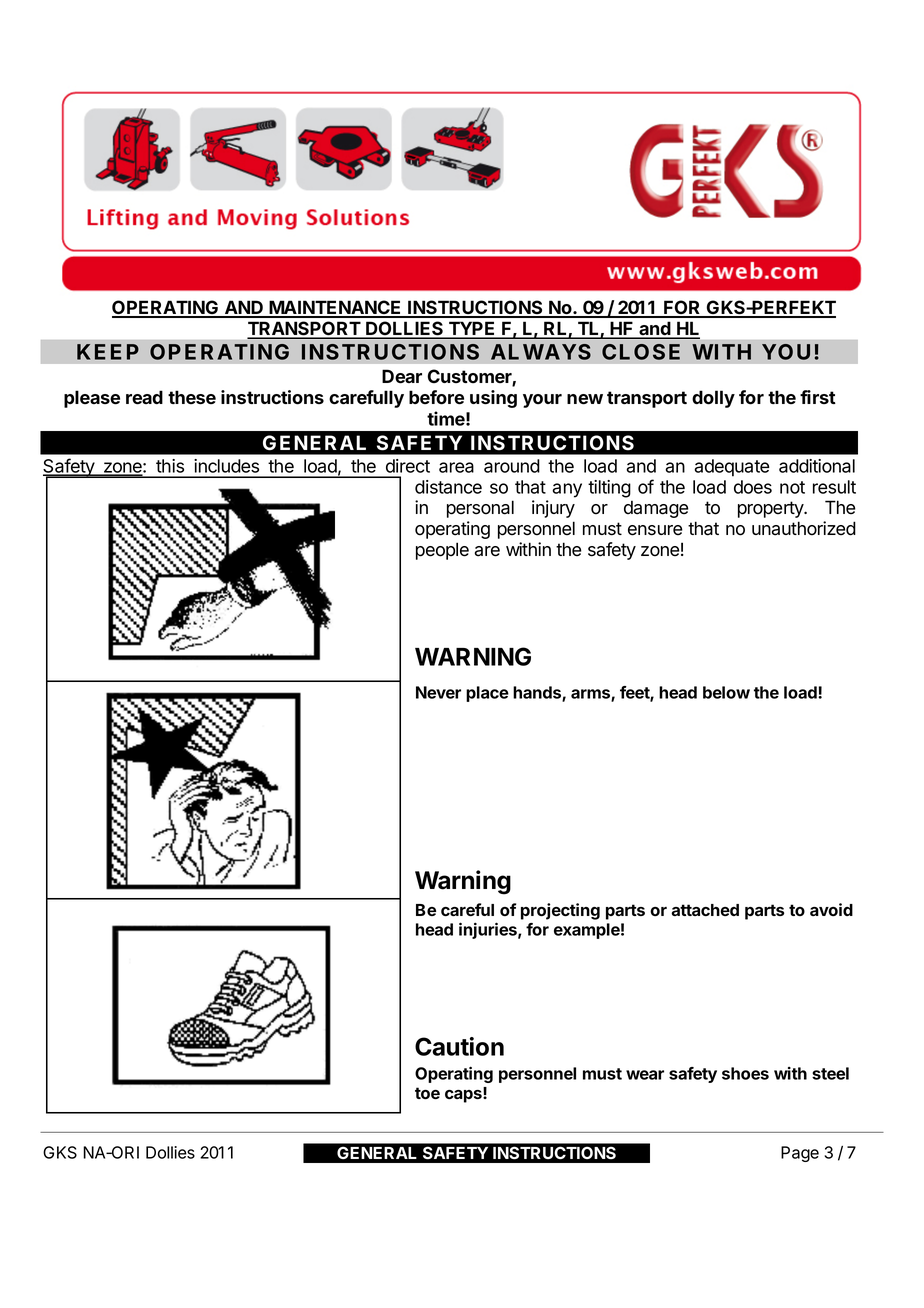 This screenshot has height=1308, width=924. I want to click on Caution, so click(459, 1046).
